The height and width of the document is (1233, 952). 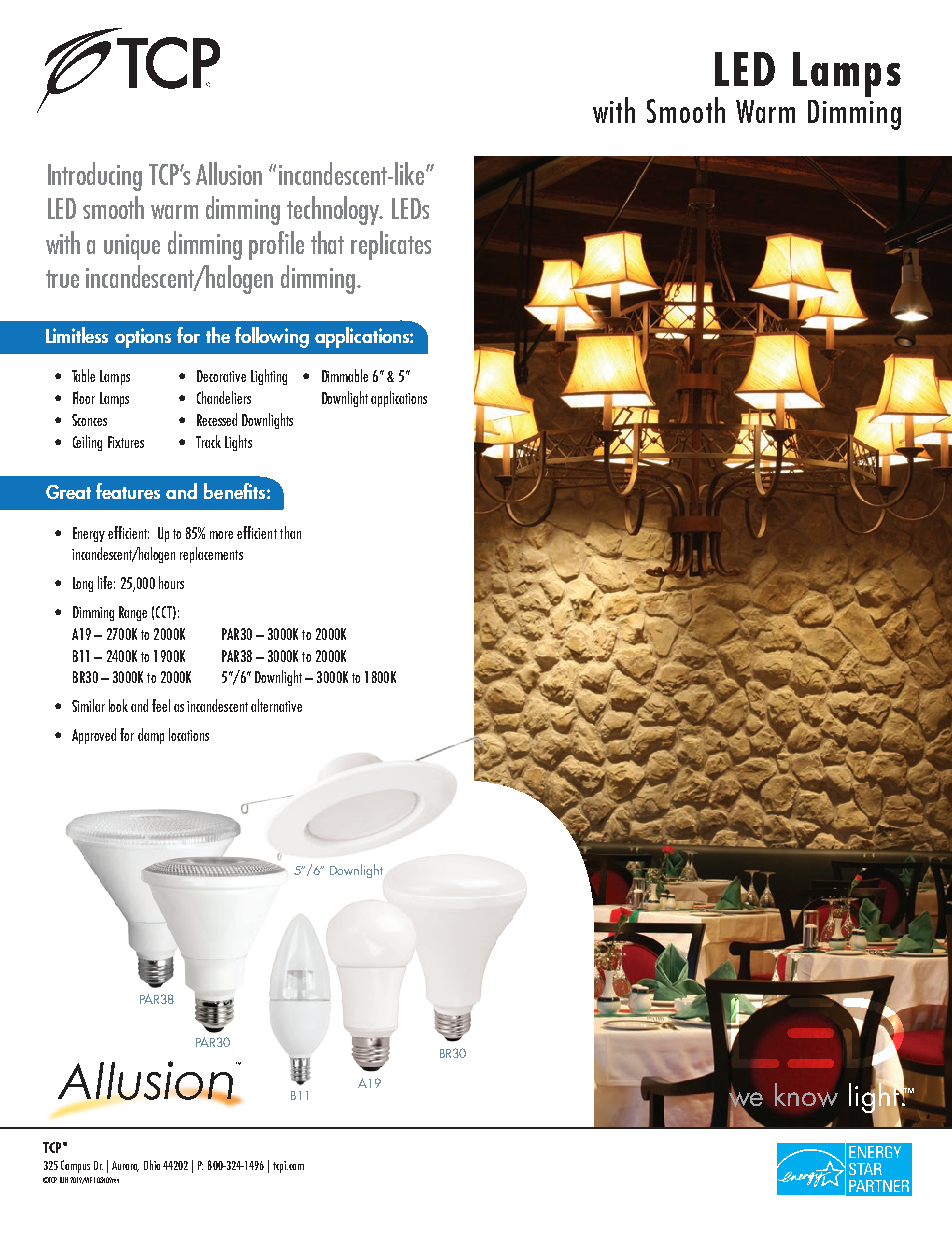 What do you see at coordinates (189, 734) in the document?
I see `locations` at bounding box center [189, 734].
